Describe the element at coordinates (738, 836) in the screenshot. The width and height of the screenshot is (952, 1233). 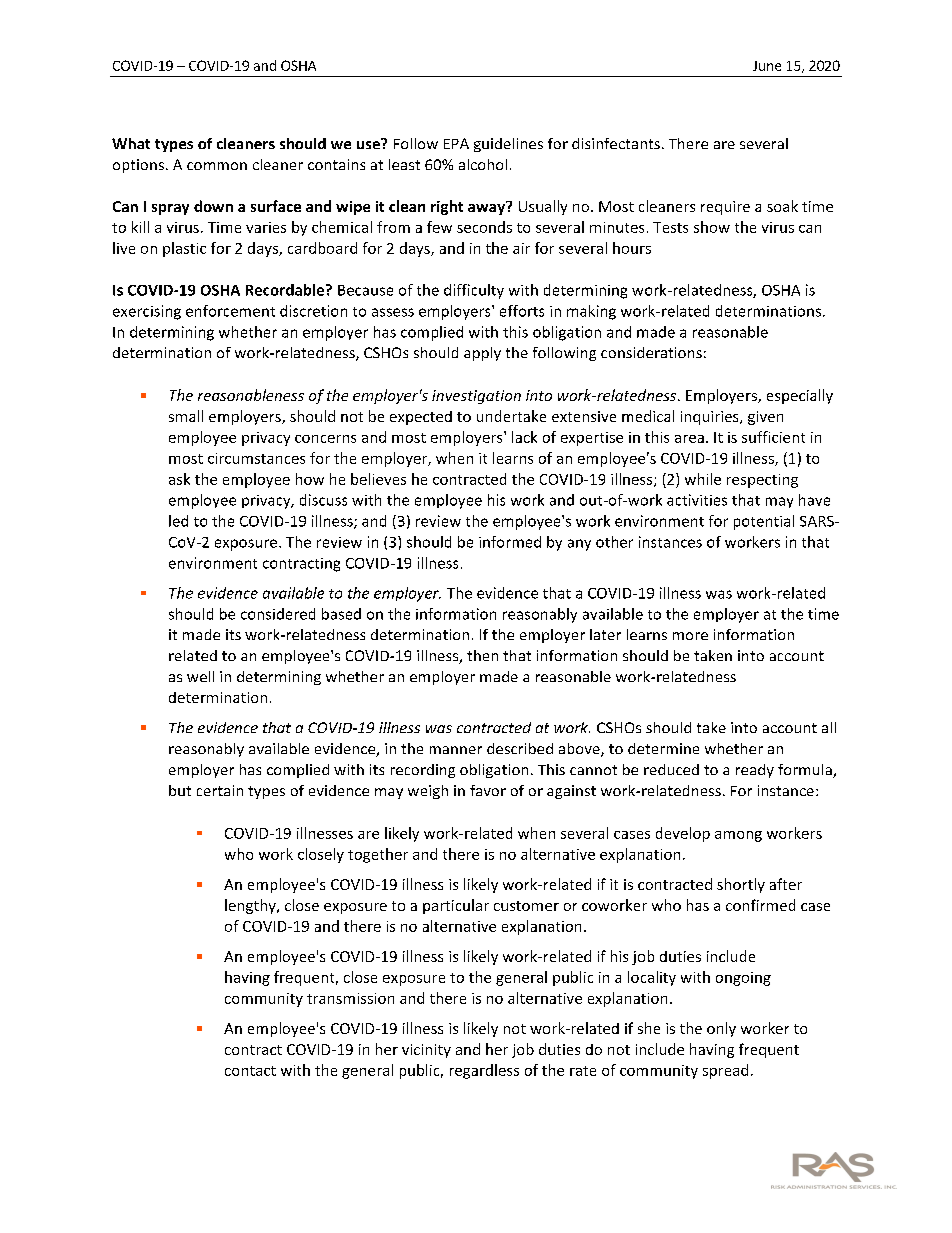
I see `among` at that location.
